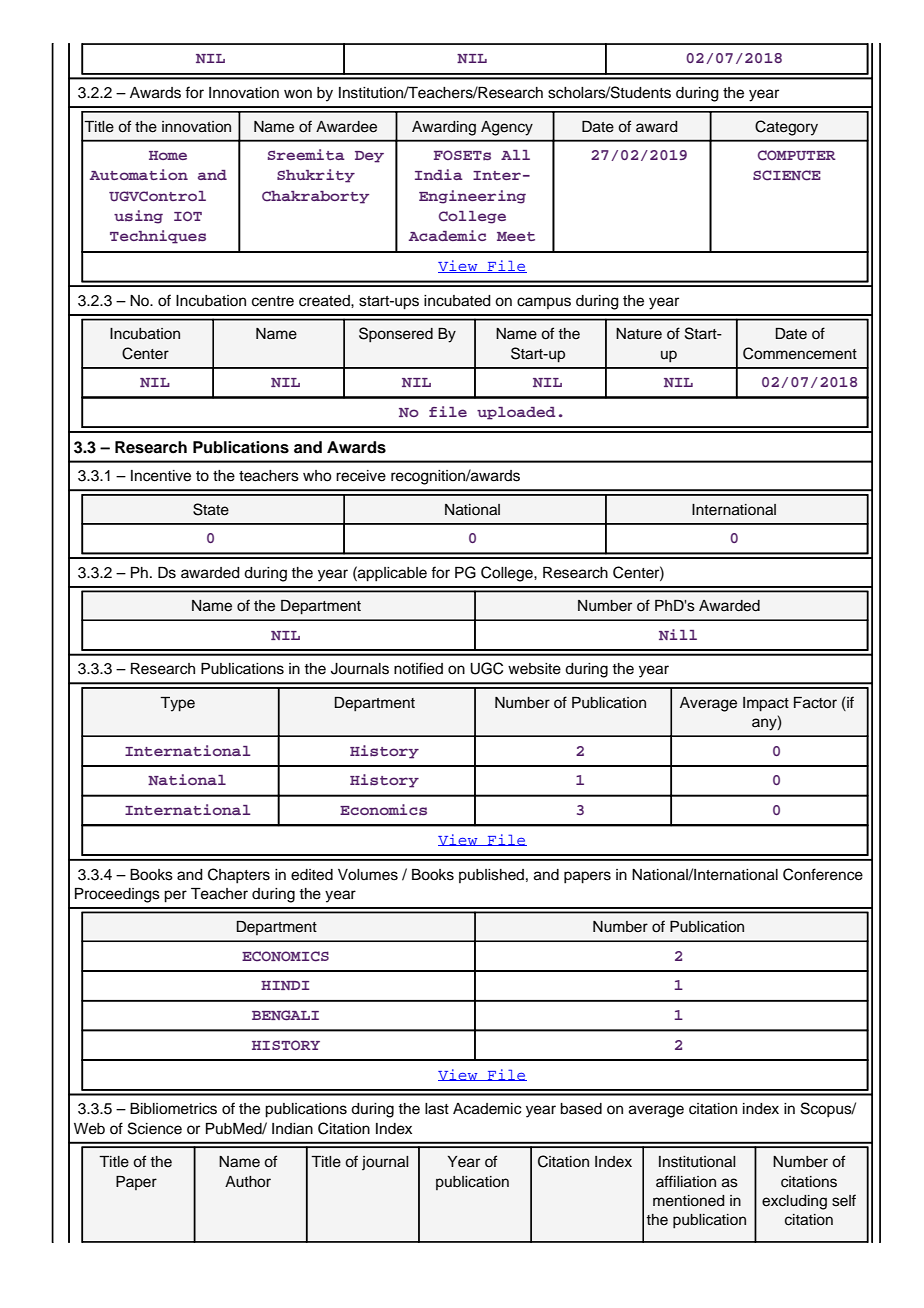 Image resolution: width=924 pixels, height=1308 pixels. Describe the element at coordinates (168, 155) in the image. I see `Home` at that location.
